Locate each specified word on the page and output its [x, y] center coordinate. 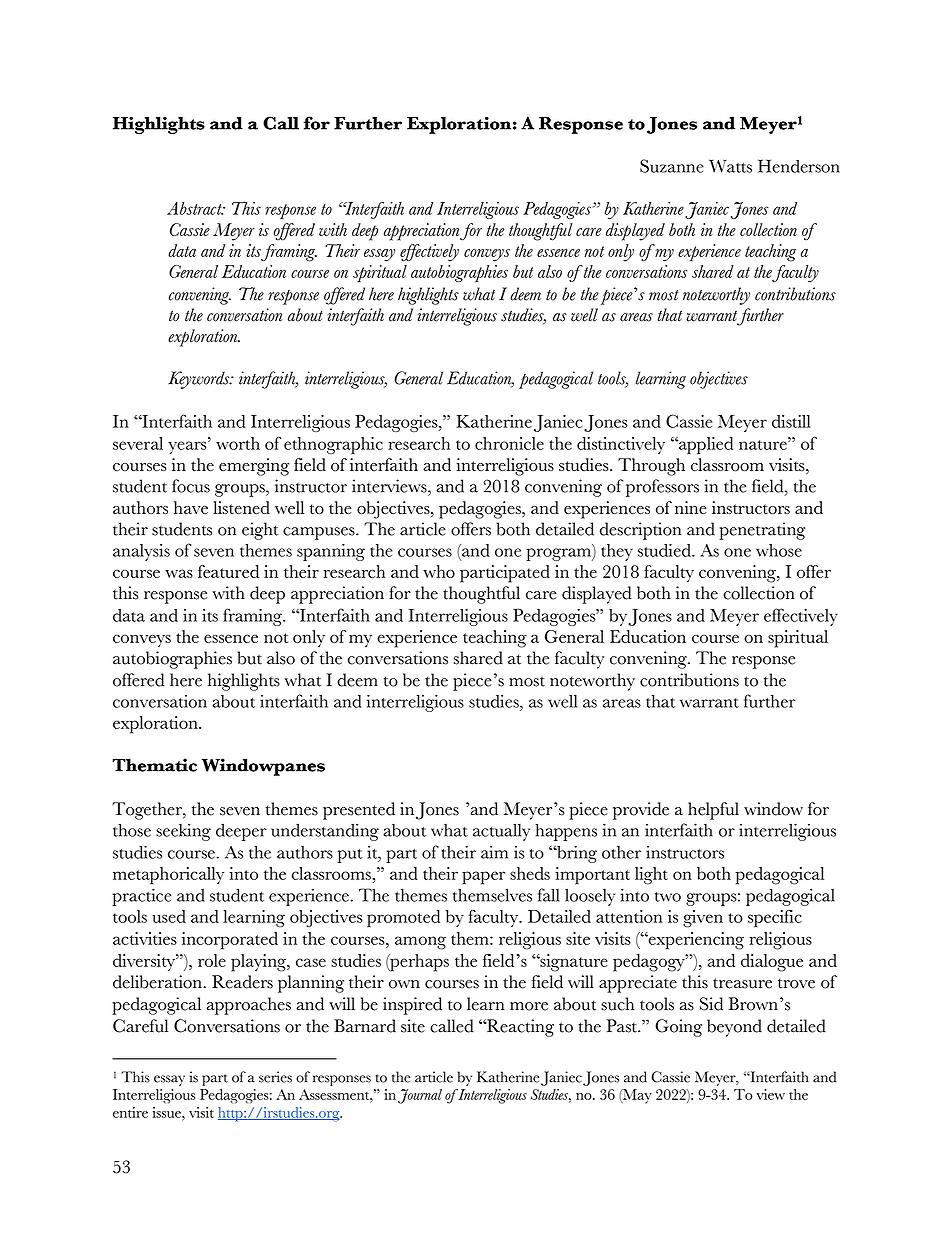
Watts [730, 166]
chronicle [509, 443]
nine [691, 507]
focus [191, 486]
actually [501, 832]
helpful [713, 811]
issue [168, 1112]
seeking [183, 832]
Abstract [195, 208]
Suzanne [672, 166]
